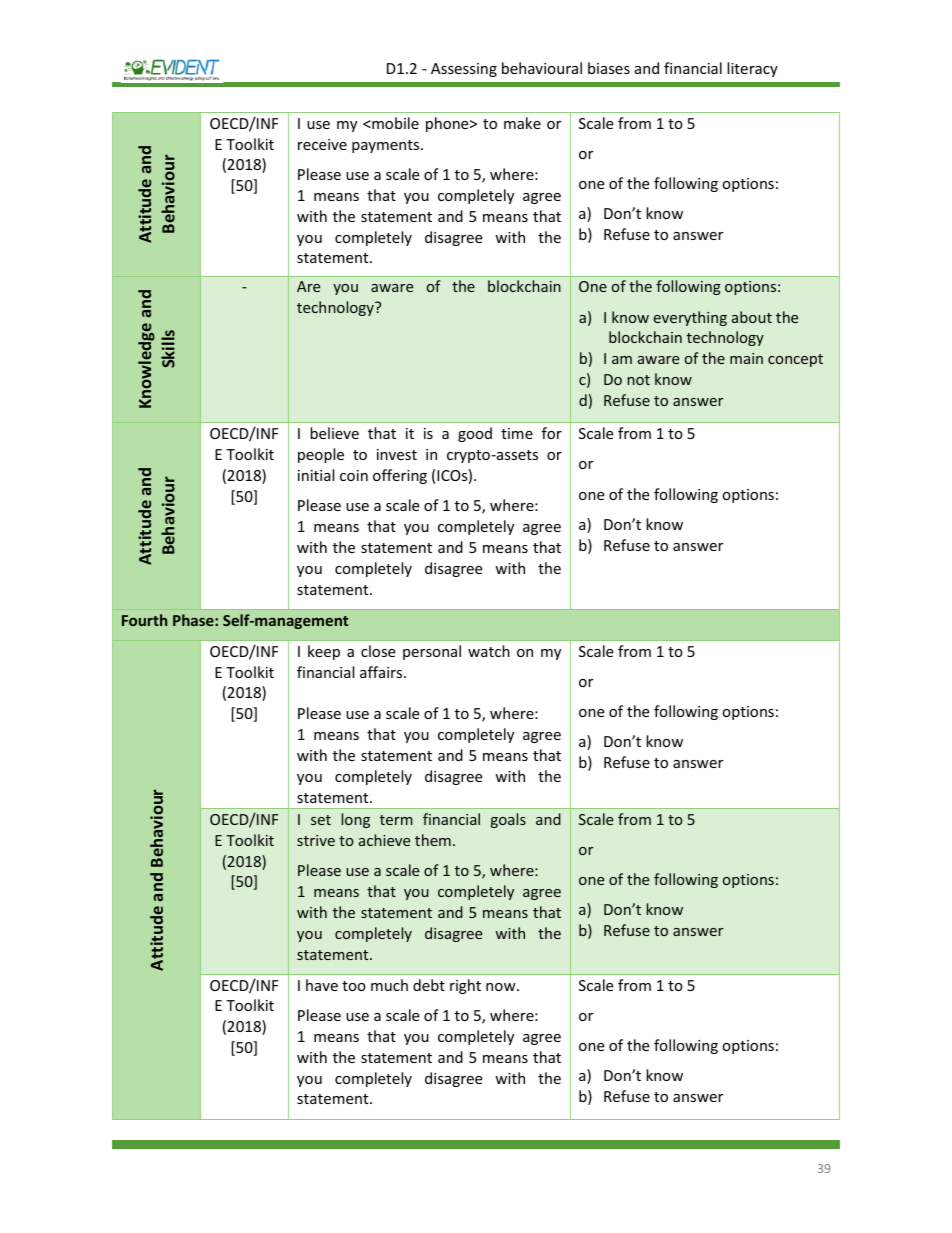 This screenshot has height=1233, width=952. Describe the element at coordinates (552, 433) in the screenshot. I see `for` at that location.
